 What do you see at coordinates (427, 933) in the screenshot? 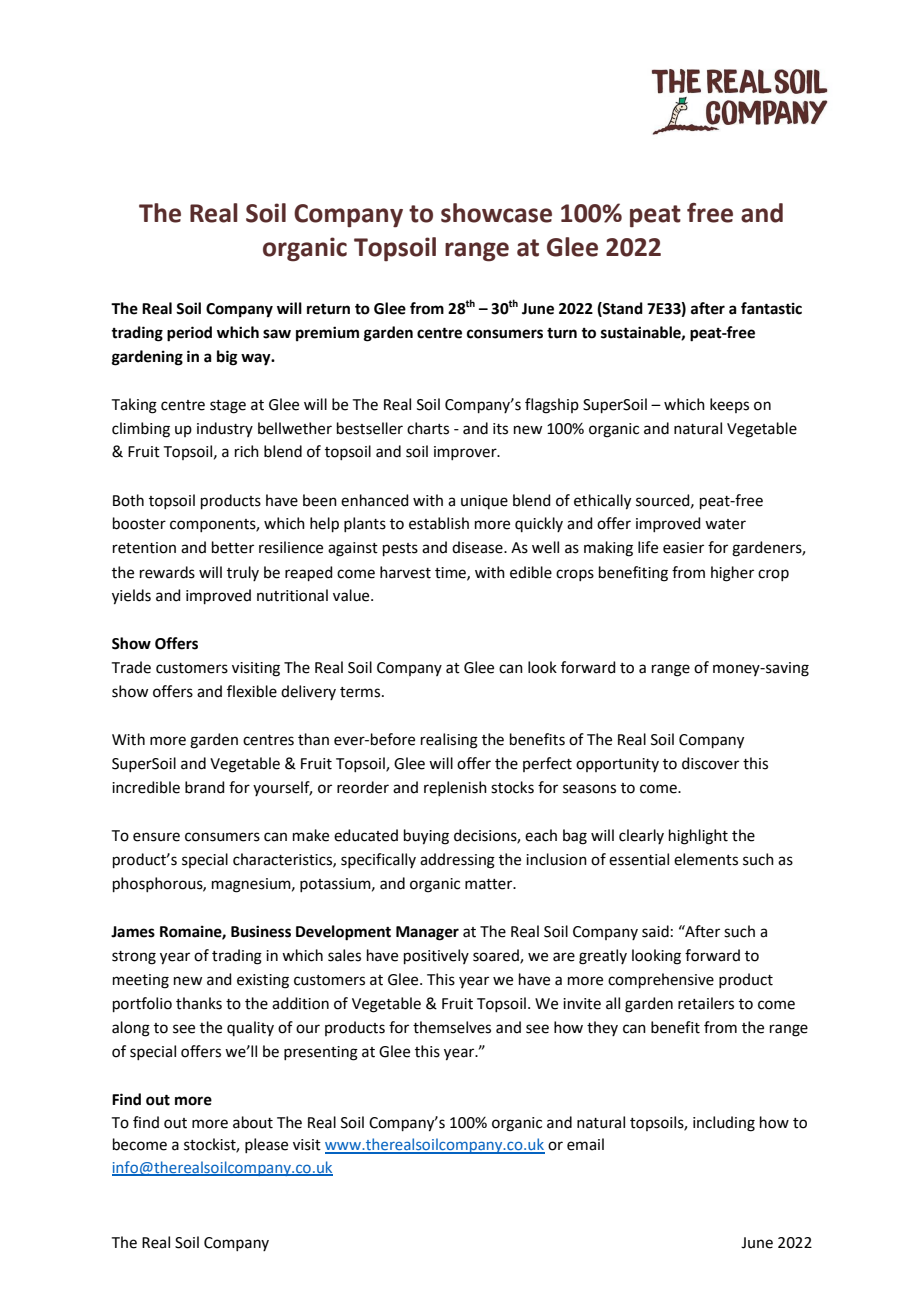
I see `Manager` at bounding box center [427, 933].
